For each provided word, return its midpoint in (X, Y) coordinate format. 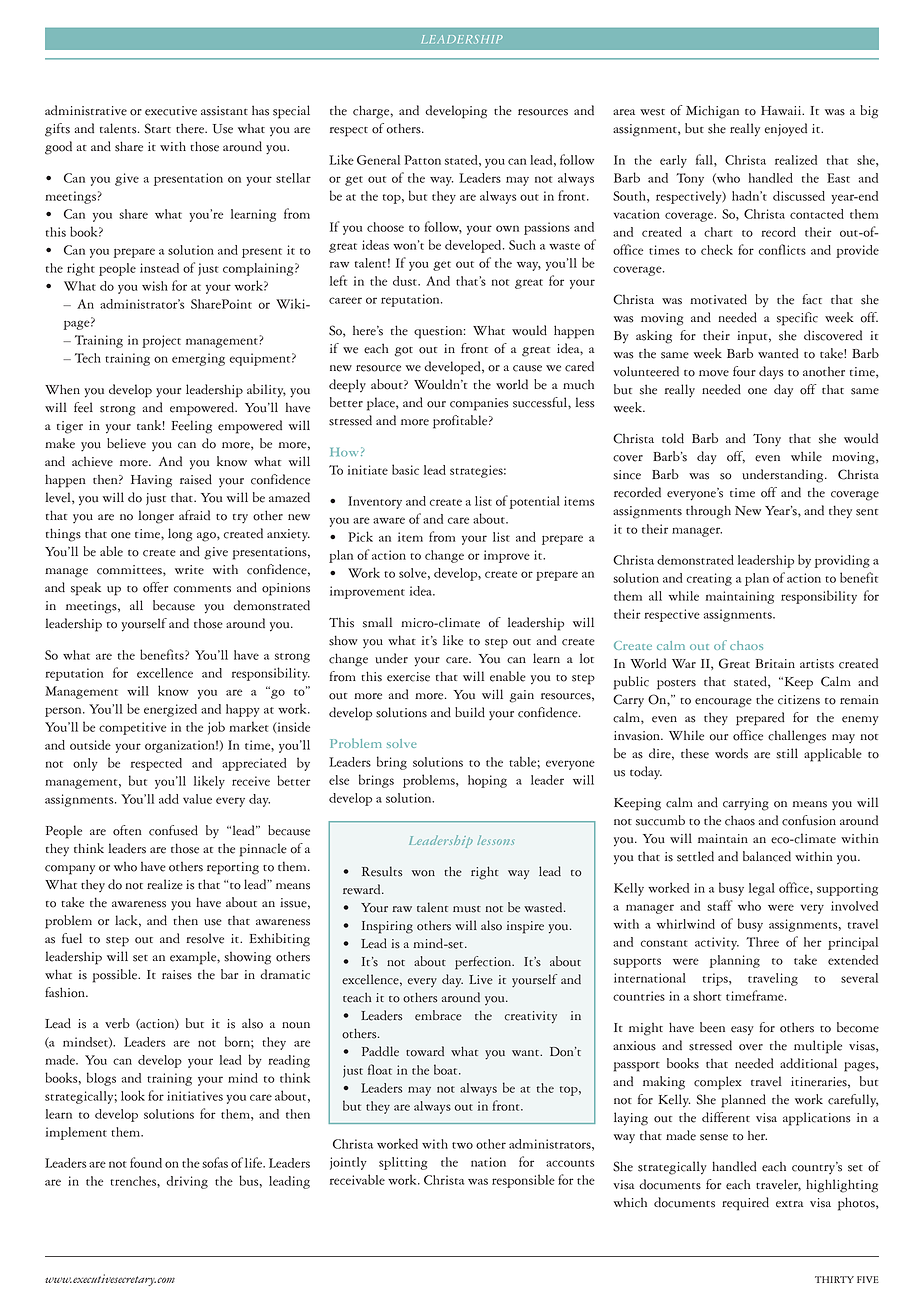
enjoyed (785, 130)
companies (479, 404)
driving (187, 1182)
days (771, 373)
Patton (422, 160)
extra (790, 1204)
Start (157, 128)
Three (763, 942)
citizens (799, 700)
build (470, 712)
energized (170, 710)
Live (481, 980)
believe (126, 443)
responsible (523, 1181)
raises (177, 975)
